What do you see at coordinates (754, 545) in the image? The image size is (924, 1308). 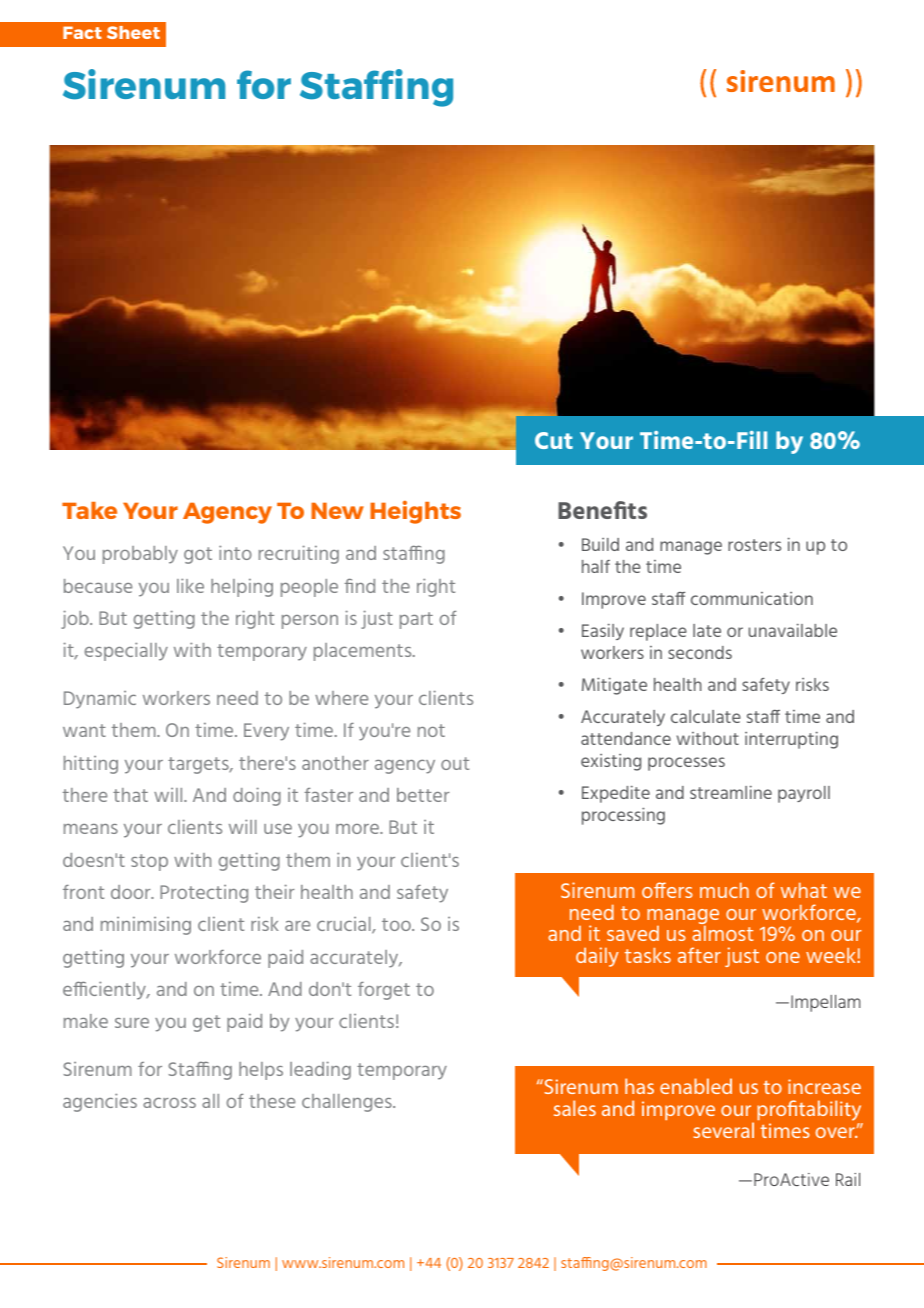 I see `rosters` at bounding box center [754, 545].
